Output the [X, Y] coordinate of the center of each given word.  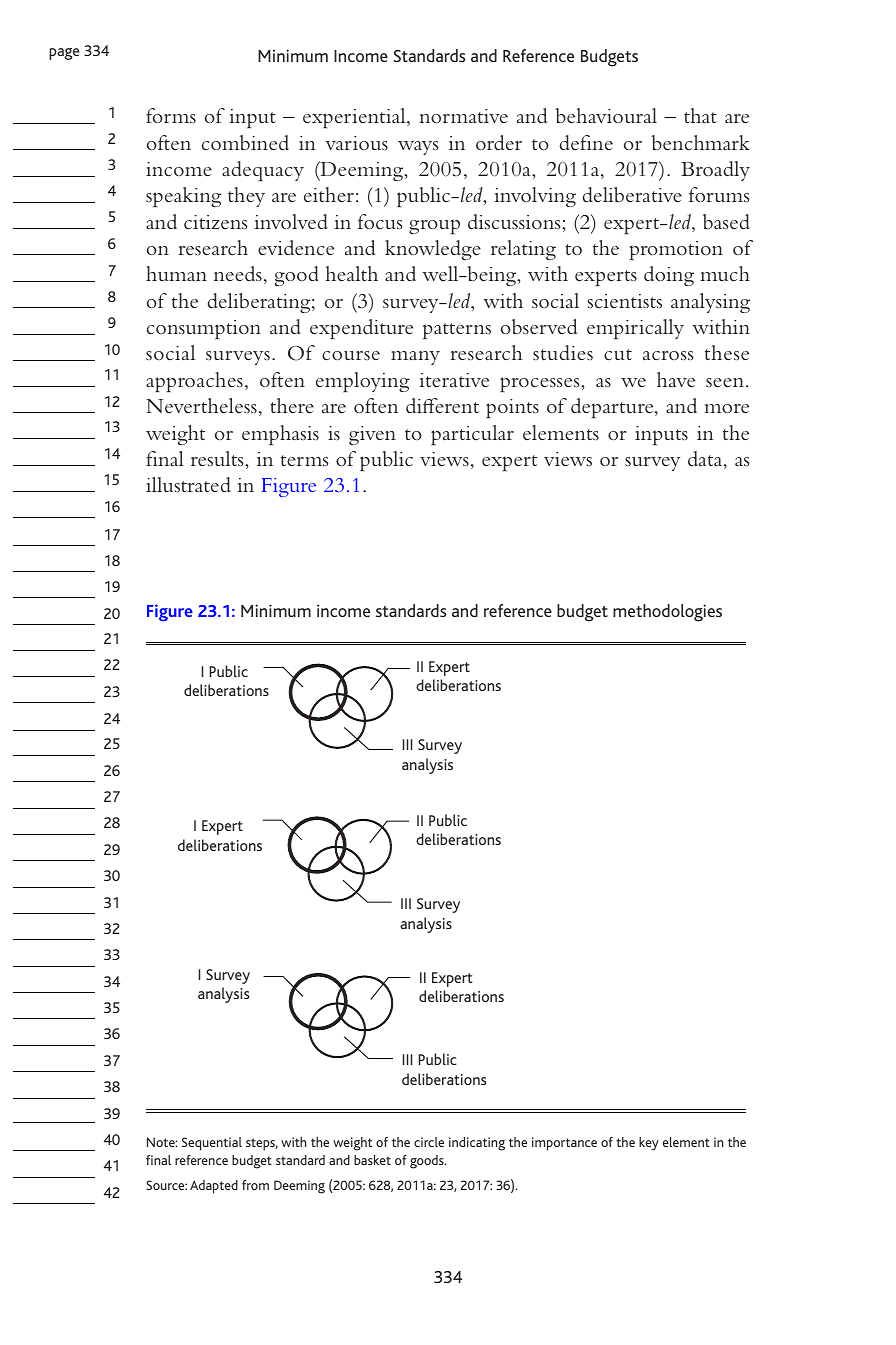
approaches [194, 382]
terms [304, 461]
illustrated [188, 484]
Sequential [212, 1144]
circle [429, 1142]
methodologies [667, 613]
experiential [355, 118]
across [668, 356]
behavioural [606, 116]
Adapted [214, 1187]
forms [171, 115]
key [649, 1144]
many [415, 358]
